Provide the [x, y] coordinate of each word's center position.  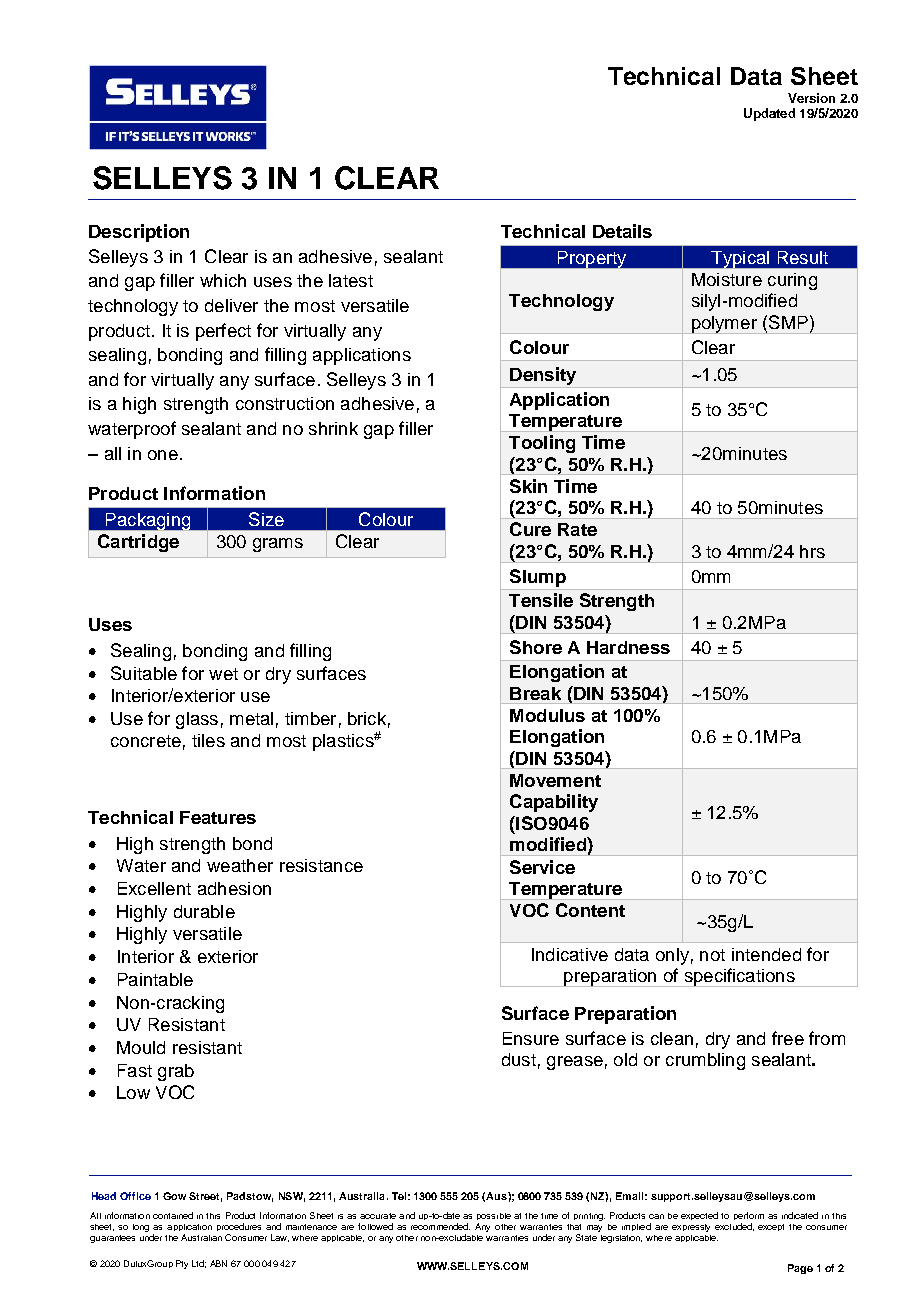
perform [749, 1218]
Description [139, 233]
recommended [440, 1226]
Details [622, 231]
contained [173, 1215]
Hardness [628, 647]
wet [223, 674]
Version [811, 98]
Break [535, 693]
